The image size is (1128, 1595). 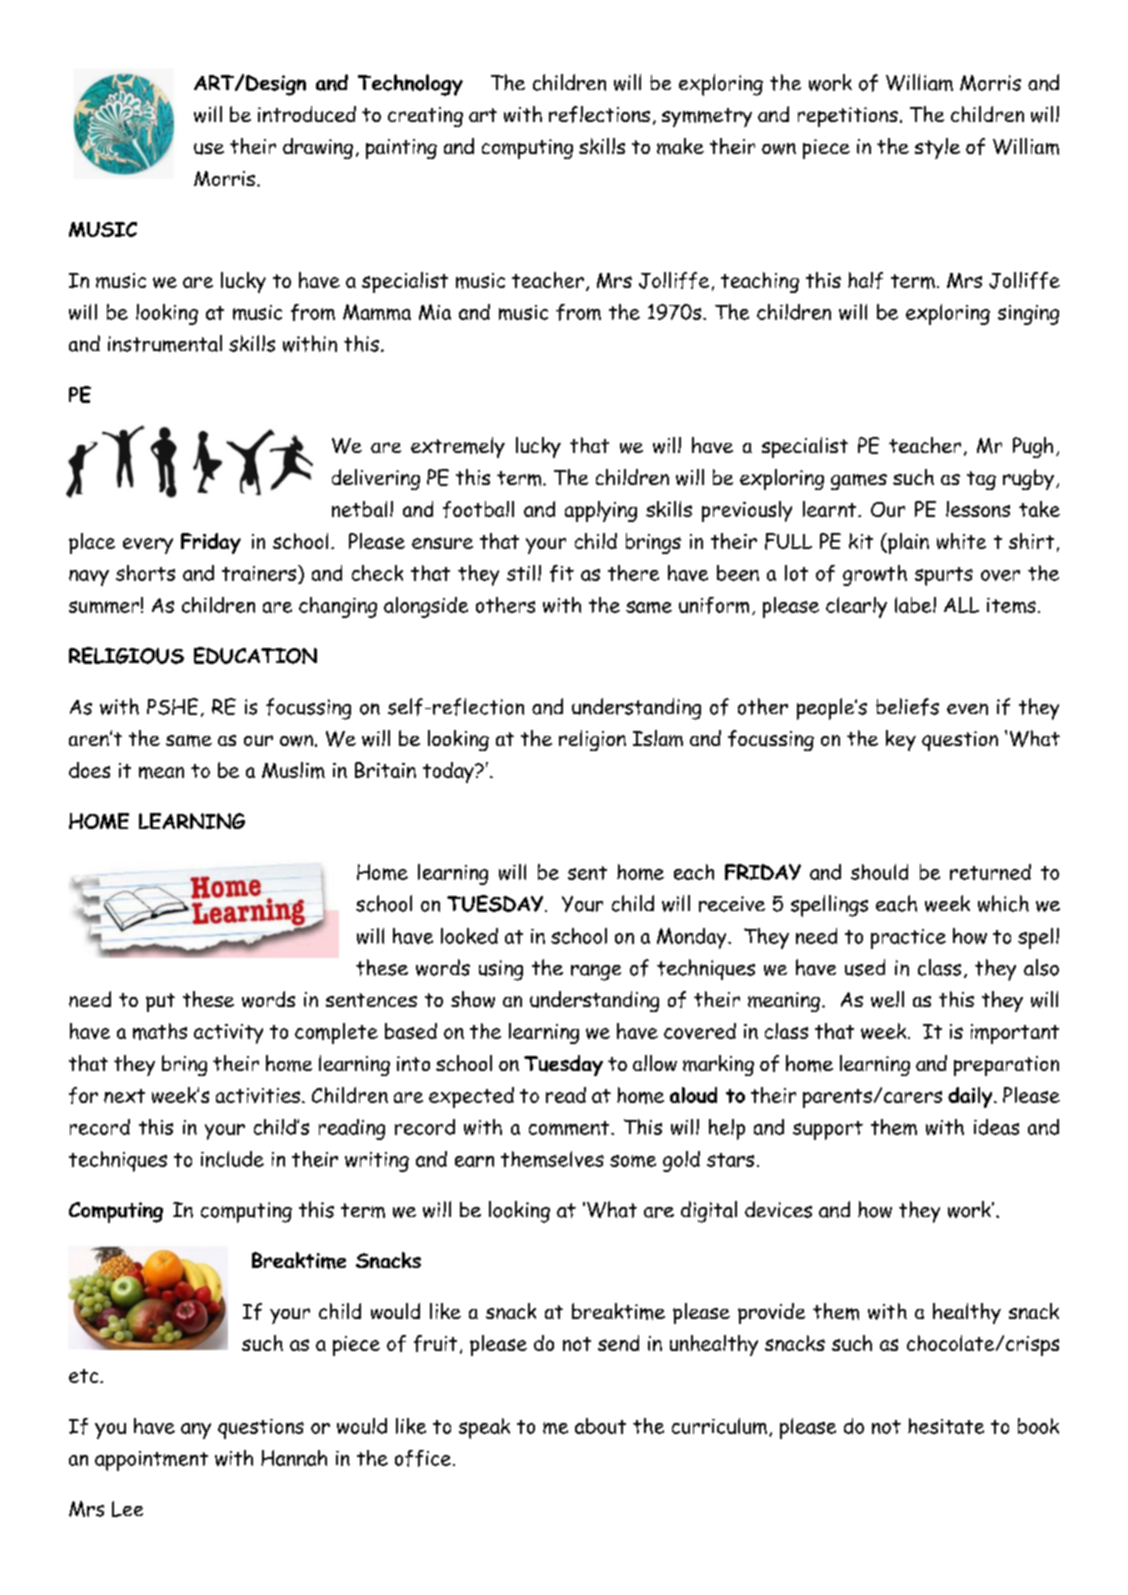 What do you see at coordinates (307, 114) in the screenshot?
I see `introduced` at bounding box center [307, 114].
